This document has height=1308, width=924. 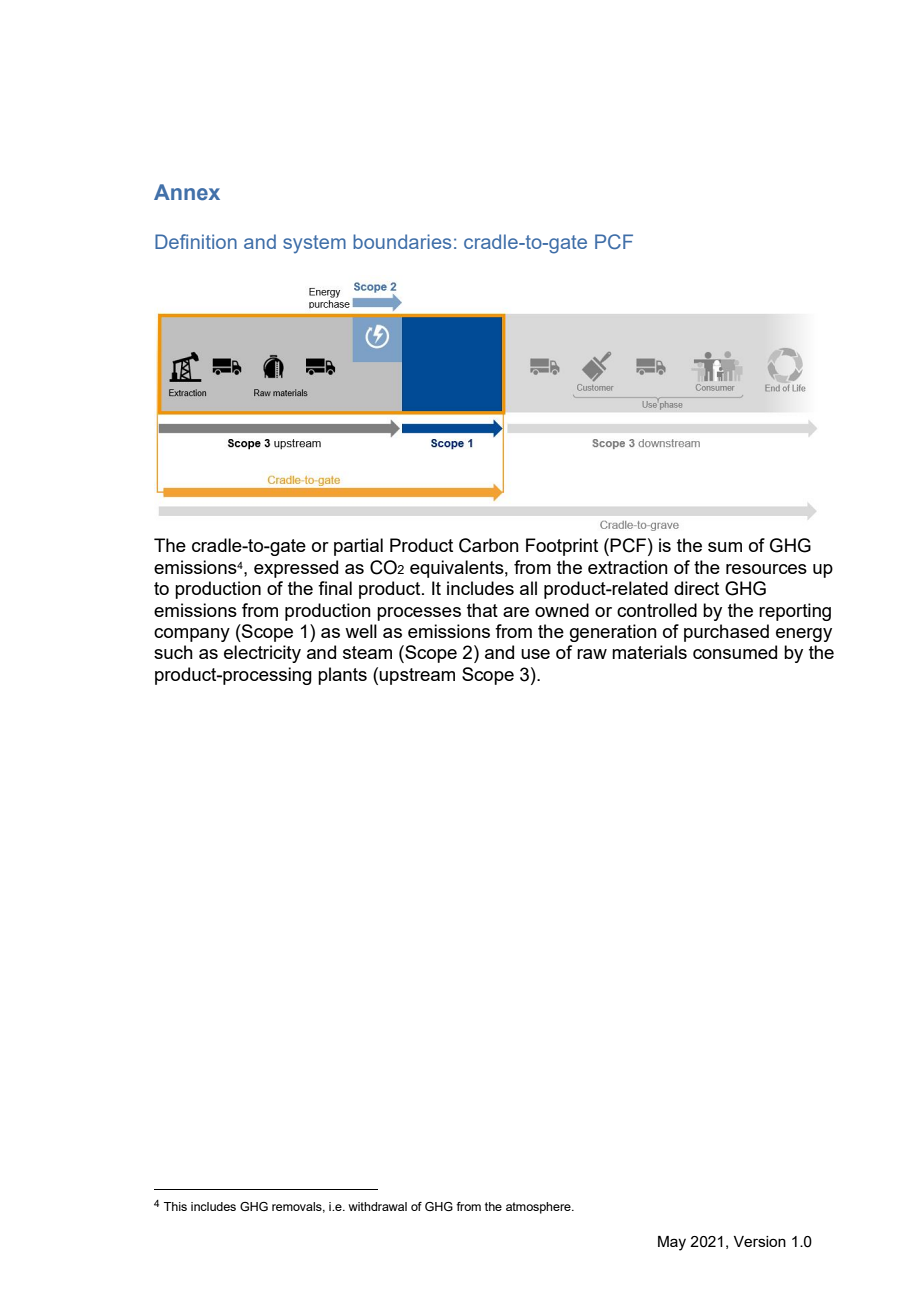 I want to click on upstream, so click(x=417, y=676).
